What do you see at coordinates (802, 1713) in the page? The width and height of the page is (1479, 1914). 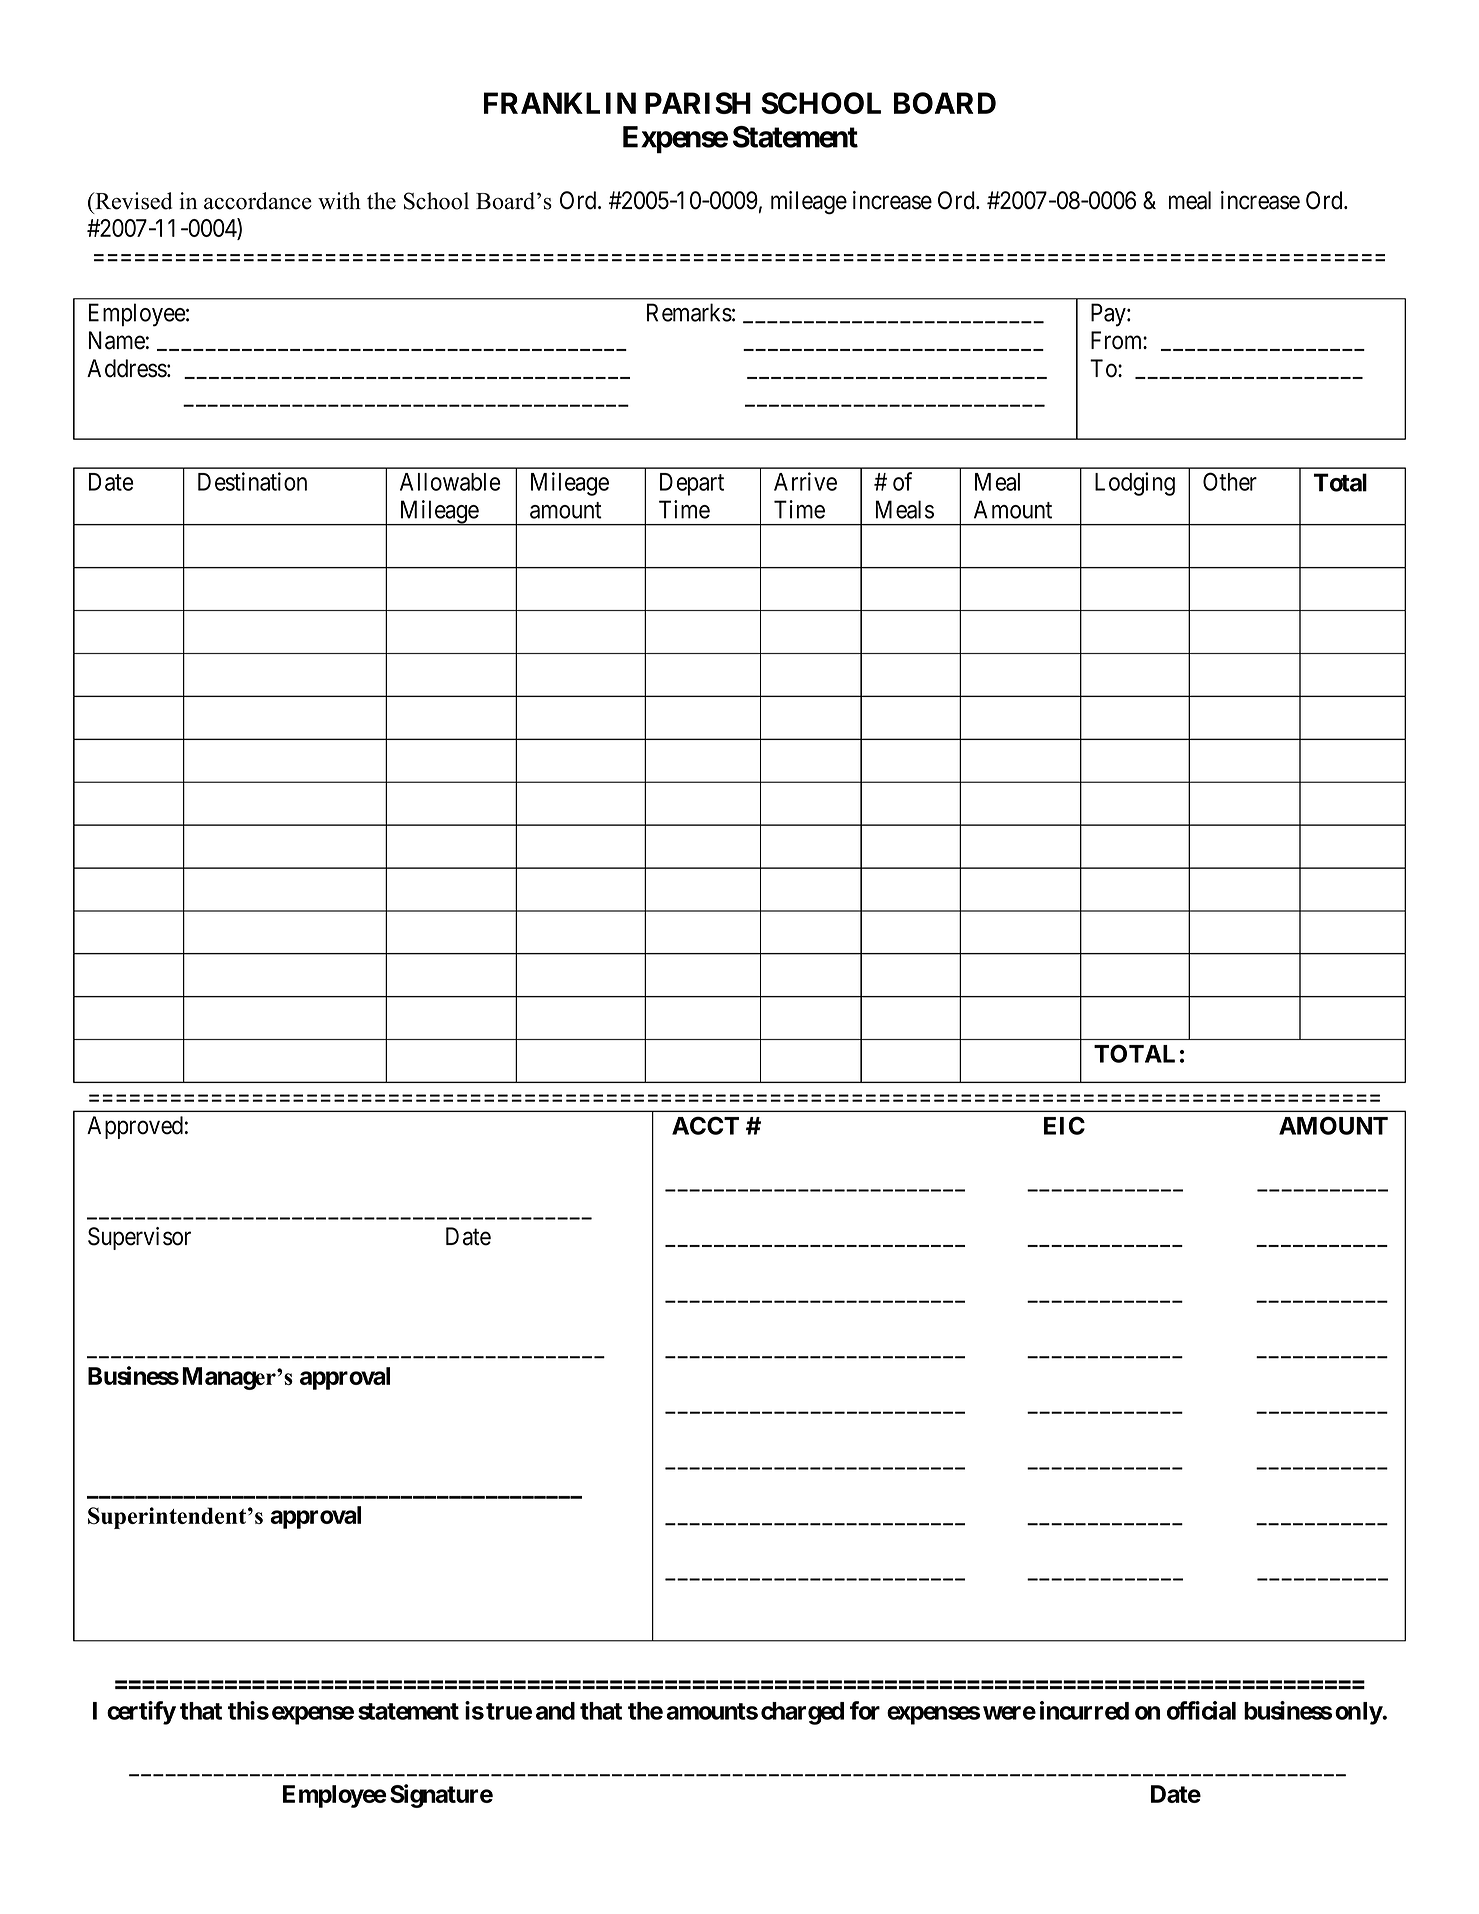 I see `charged` at bounding box center [802, 1713].
